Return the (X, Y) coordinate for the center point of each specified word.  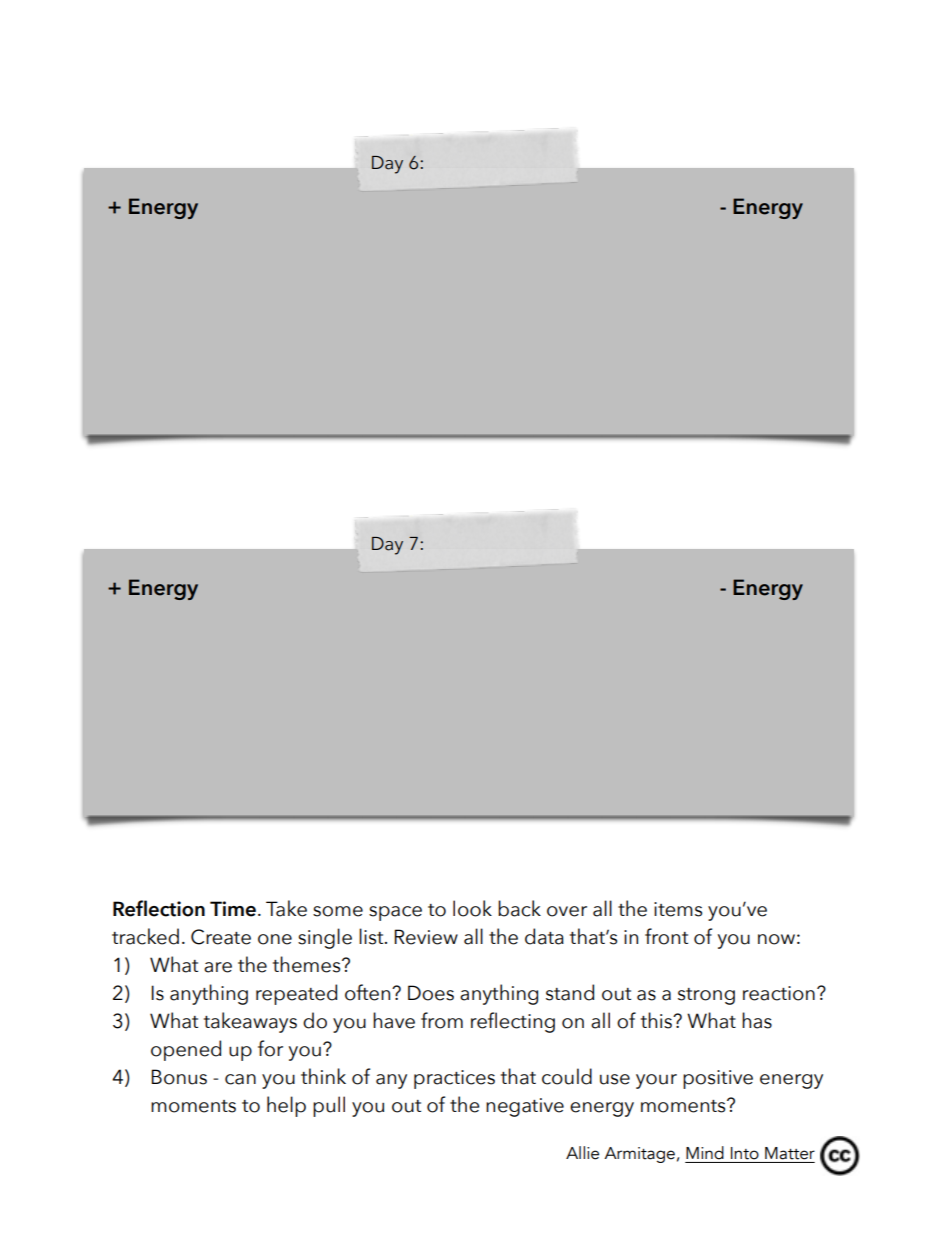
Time (233, 909)
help (286, 1106)
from (442, 1020)
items (678, 909)
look (472, 908)
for (270, 1048)
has (757, 1020)
